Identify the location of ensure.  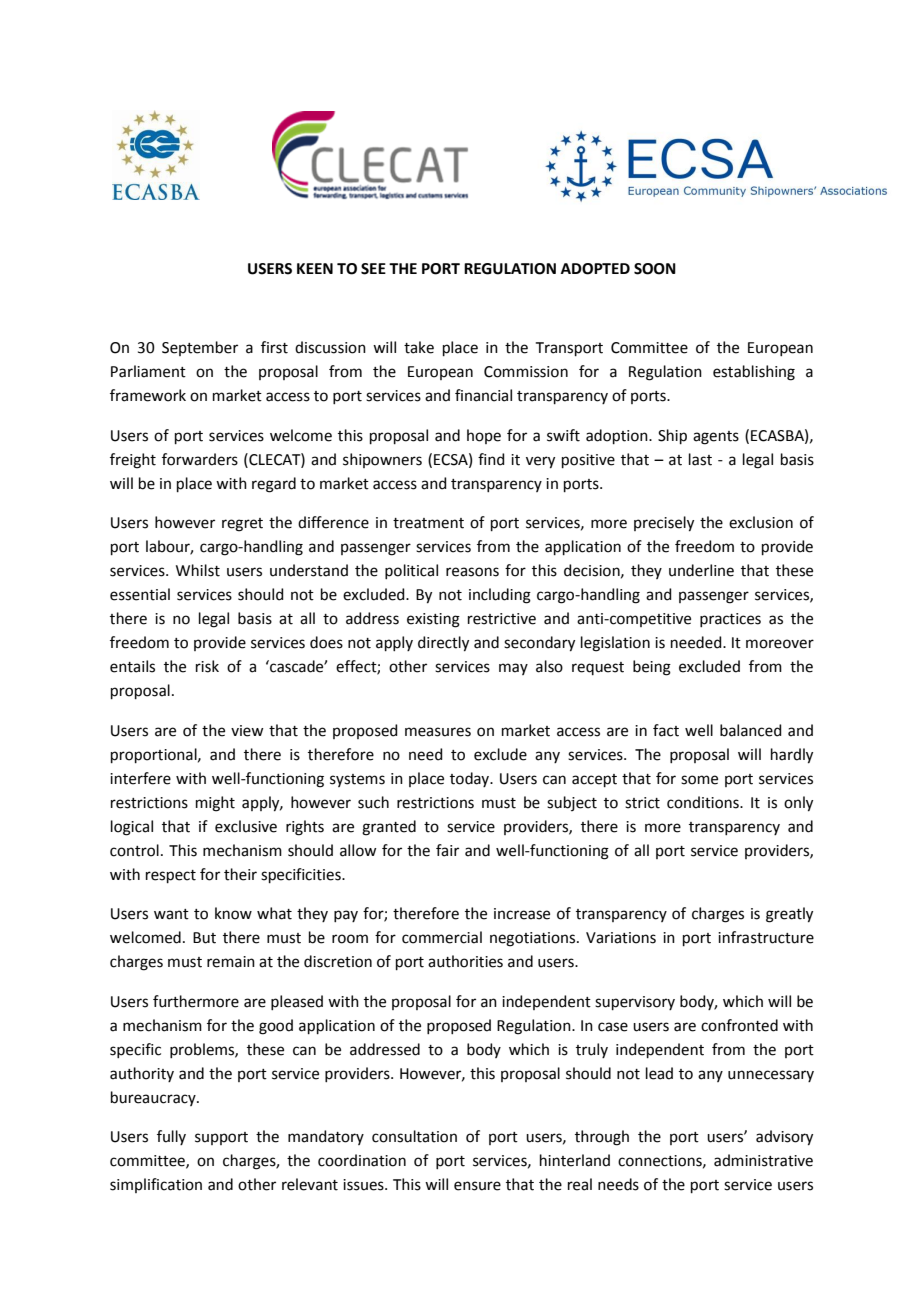
(477, 1186).
